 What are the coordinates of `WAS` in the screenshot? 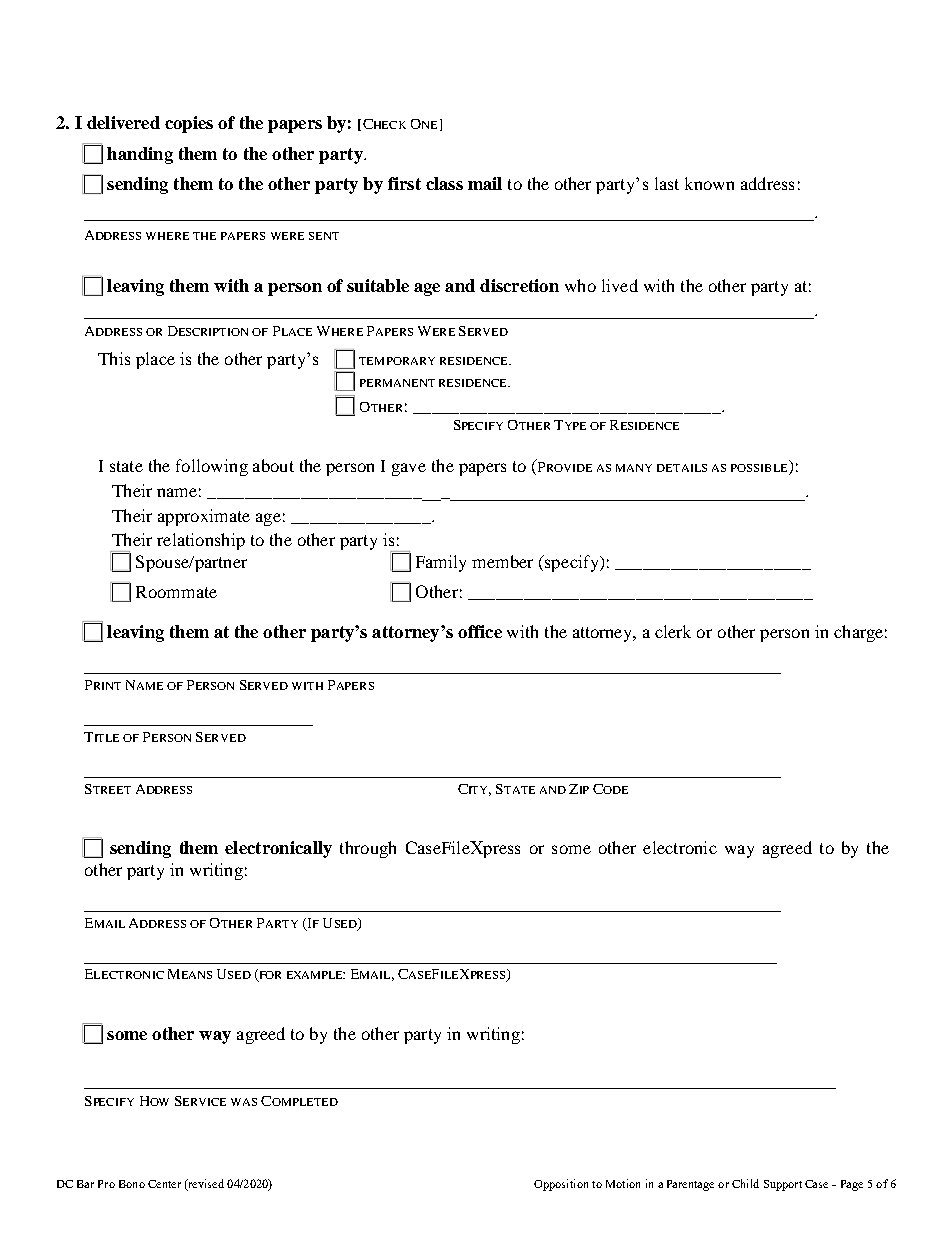 It's located at (244, 1102).
